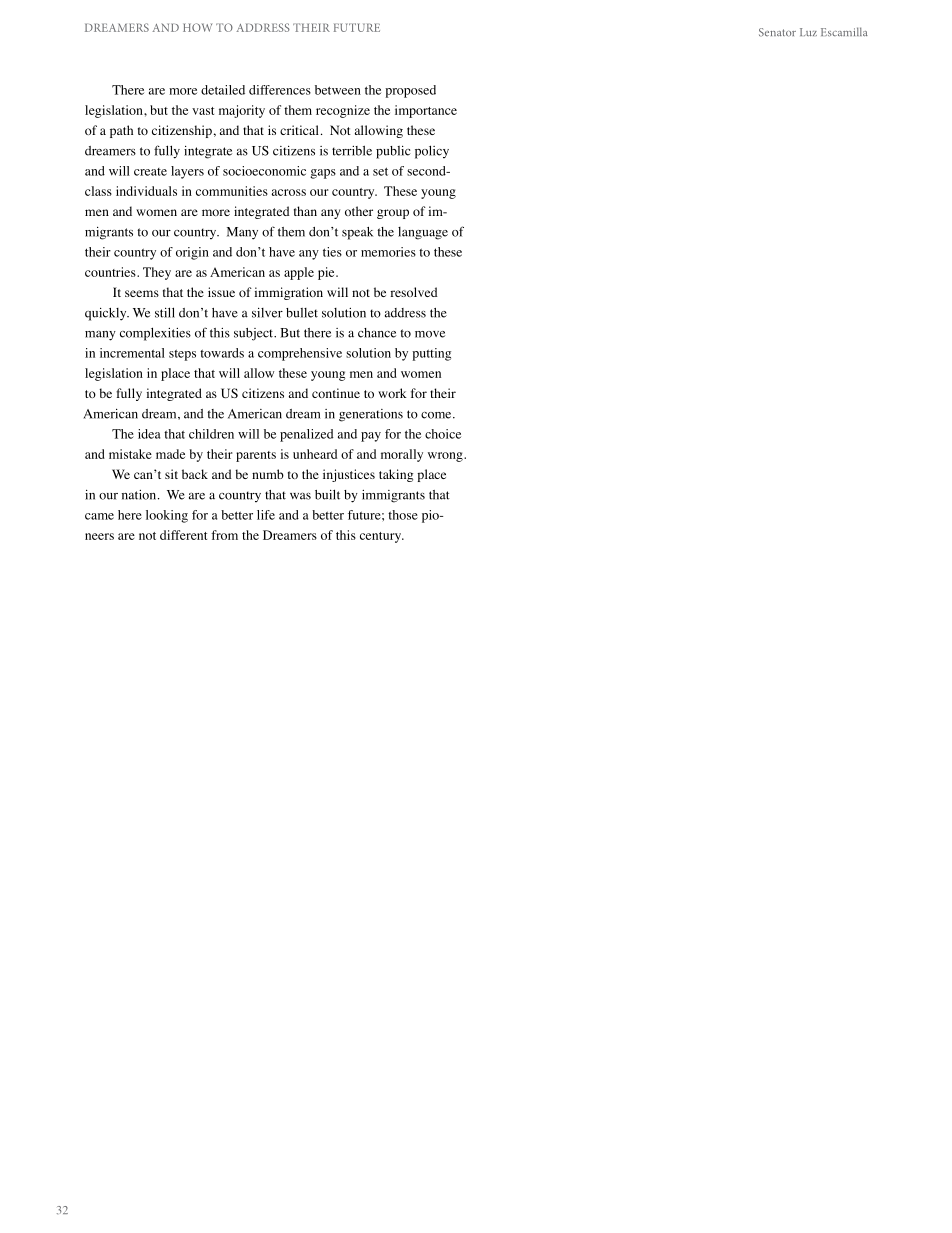 This page has width=952, height=1233. What do you see at coordinates (410, 91) in the page?
I see `proposed` at bounding box center [410, 91].
